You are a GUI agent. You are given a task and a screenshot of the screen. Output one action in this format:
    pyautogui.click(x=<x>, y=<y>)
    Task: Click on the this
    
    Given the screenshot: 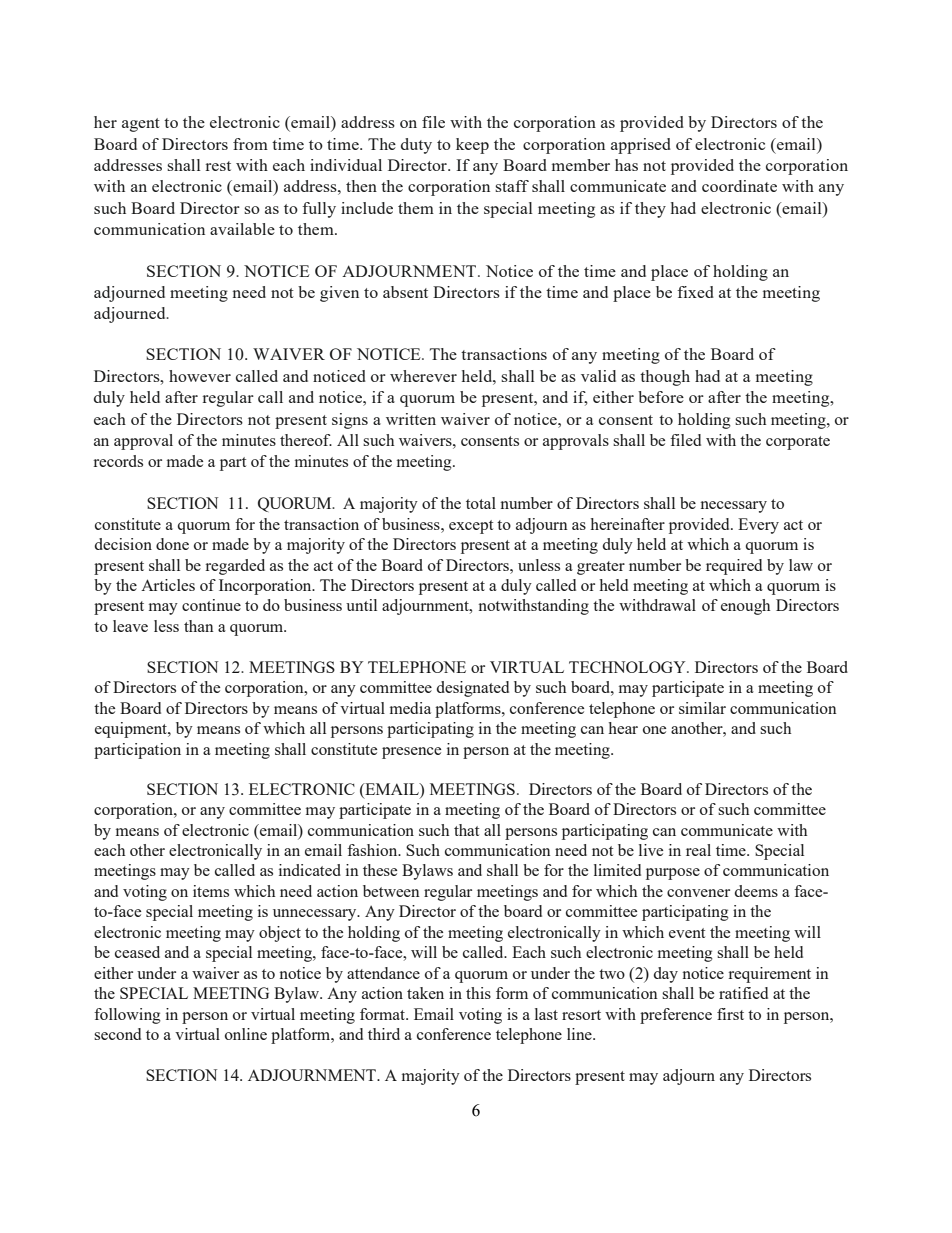 What is the action you would take?
    pyautogui.click(x=478, y=993)
